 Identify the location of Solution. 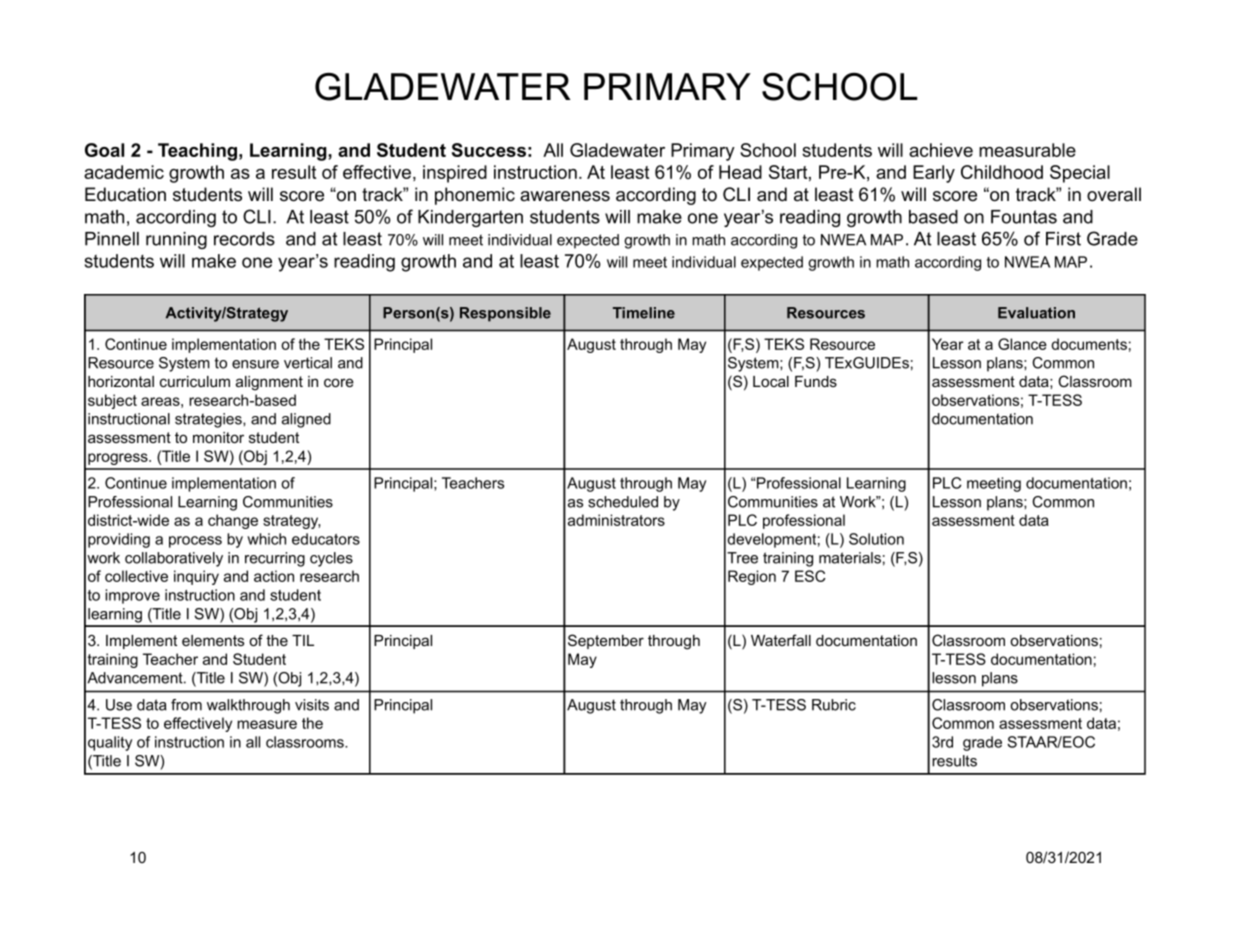
(876, 539).
